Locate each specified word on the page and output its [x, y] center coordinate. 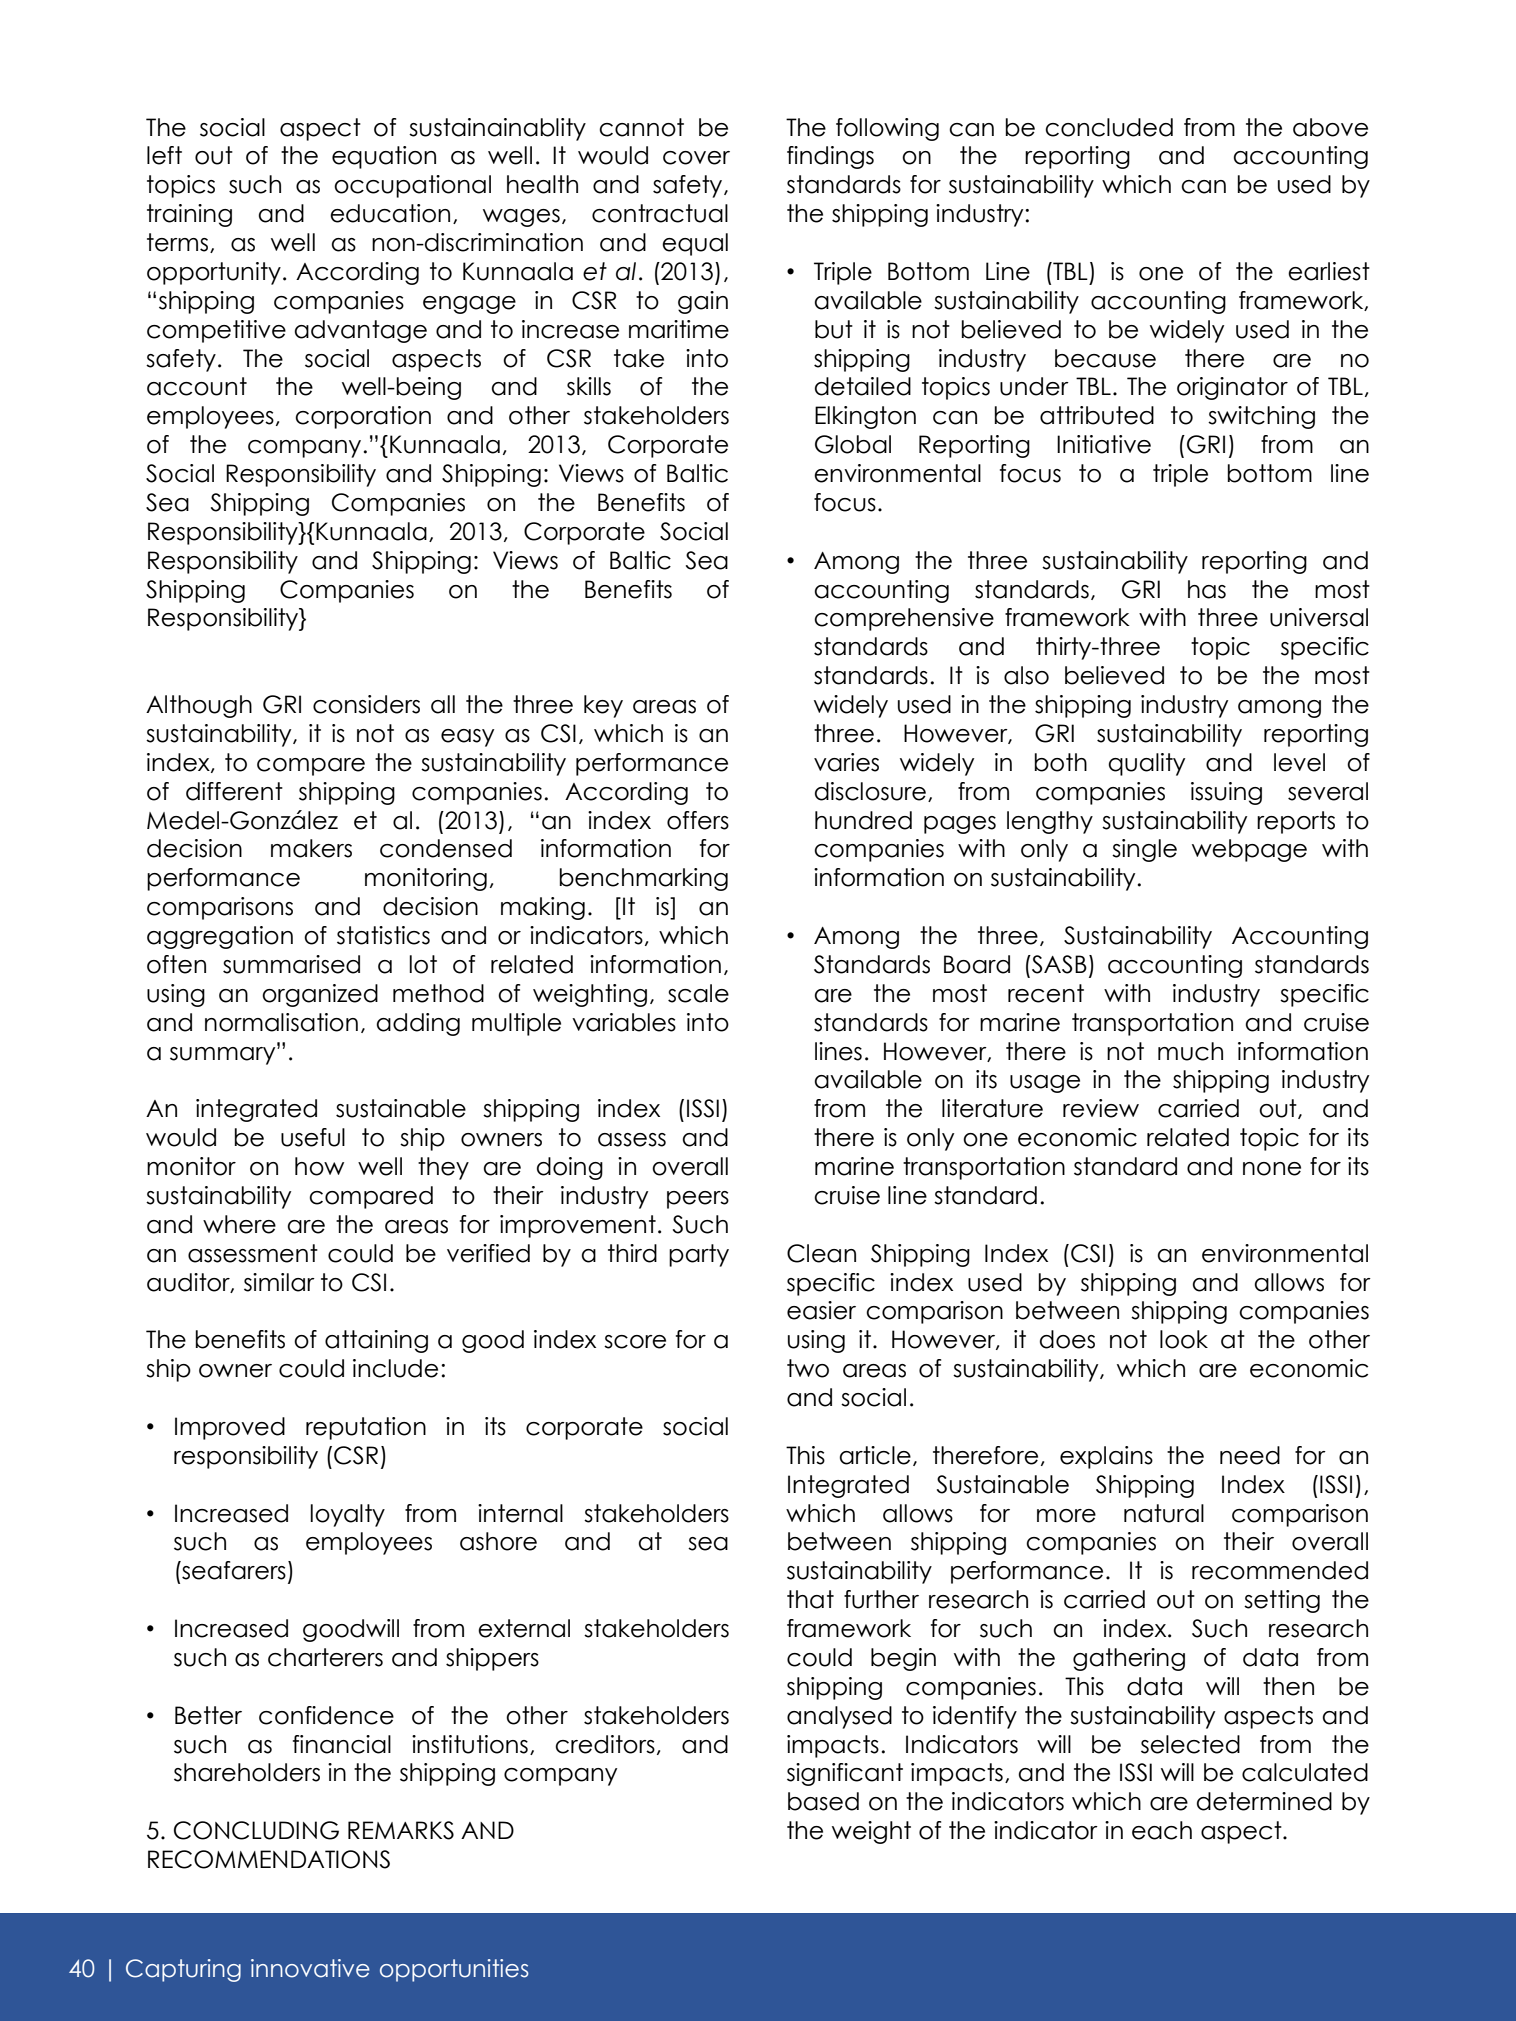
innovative [310, 1968]
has [1207, 589]
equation [384, 157]
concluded [1109, 127]
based [823, 1801]
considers [366, 704]
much [1190, 1051]
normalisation [281, 1022]
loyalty [347, 1515]
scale [698, 993]
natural [1164, 1513]
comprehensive [904, 619]
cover [696, 158]
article [875, 1455]
